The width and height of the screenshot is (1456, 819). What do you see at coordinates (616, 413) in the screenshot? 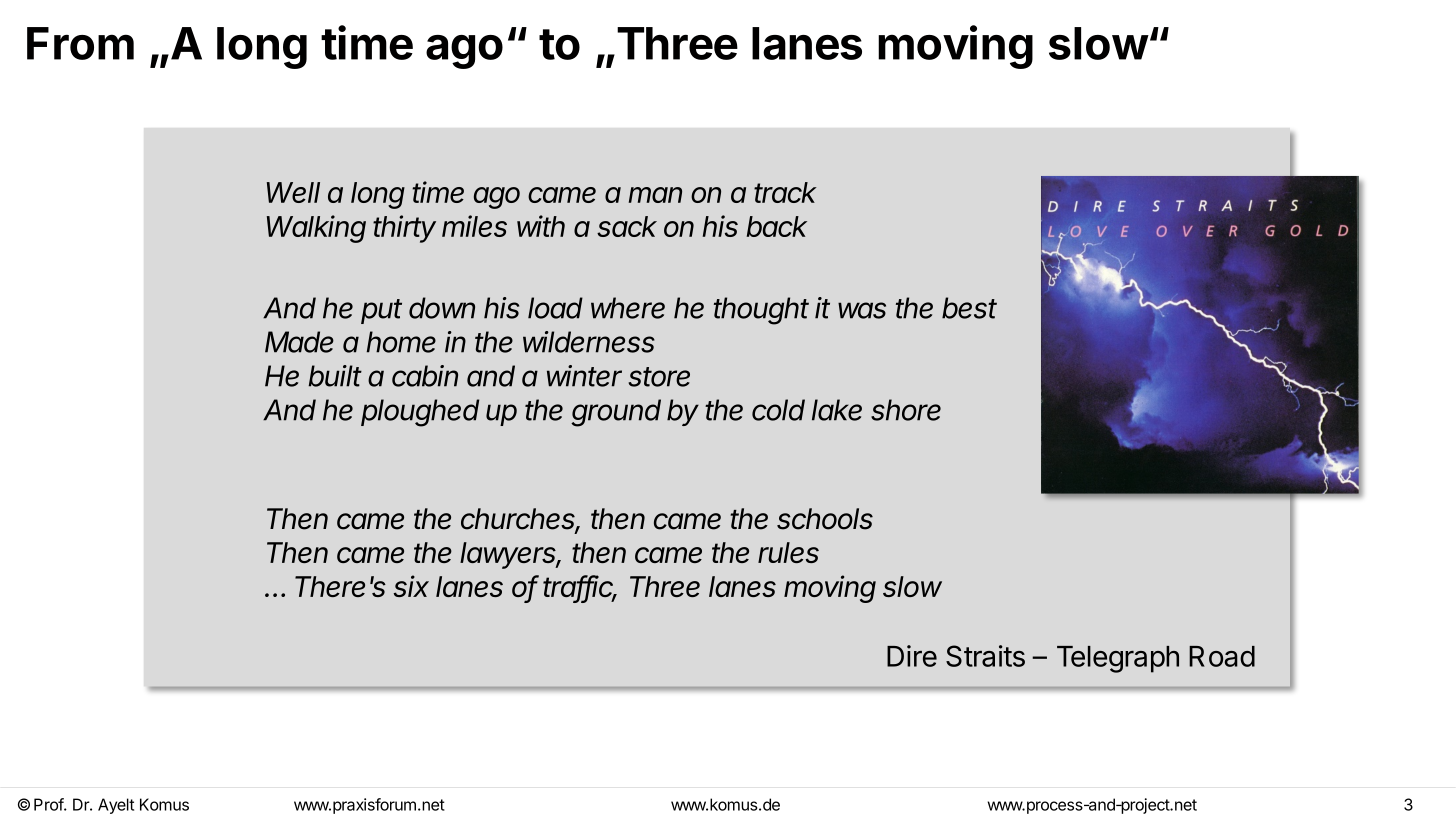
I see `ground` at bounding box center [616, 413].
